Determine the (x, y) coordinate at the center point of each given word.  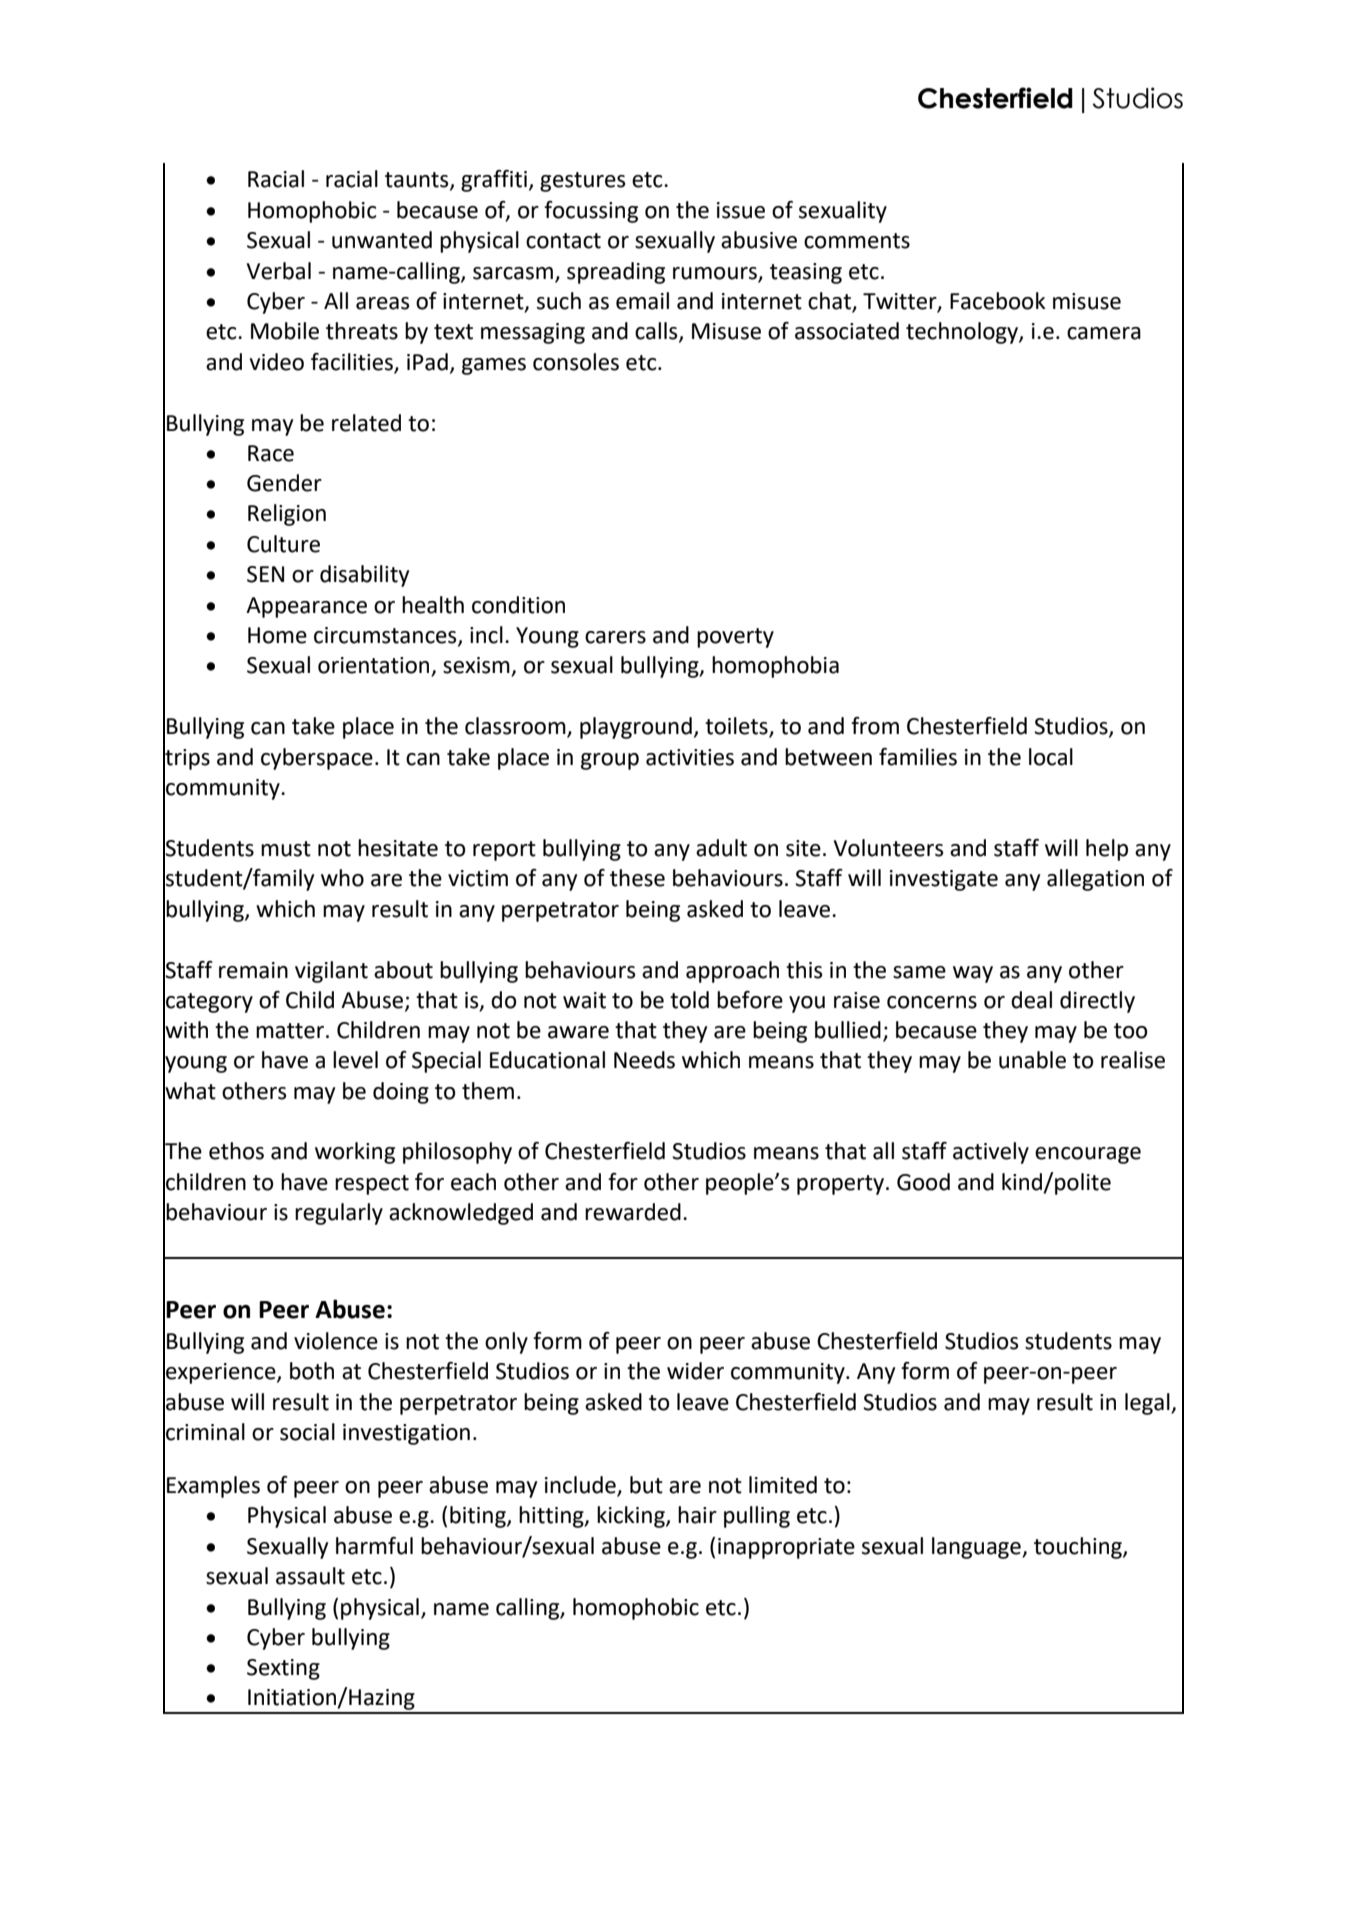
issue (741, 210)
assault (310, 1576)
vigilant (331, 972)
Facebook (998, 301)
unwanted (382, 240)
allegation (1095, 880)
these (637, 878)
